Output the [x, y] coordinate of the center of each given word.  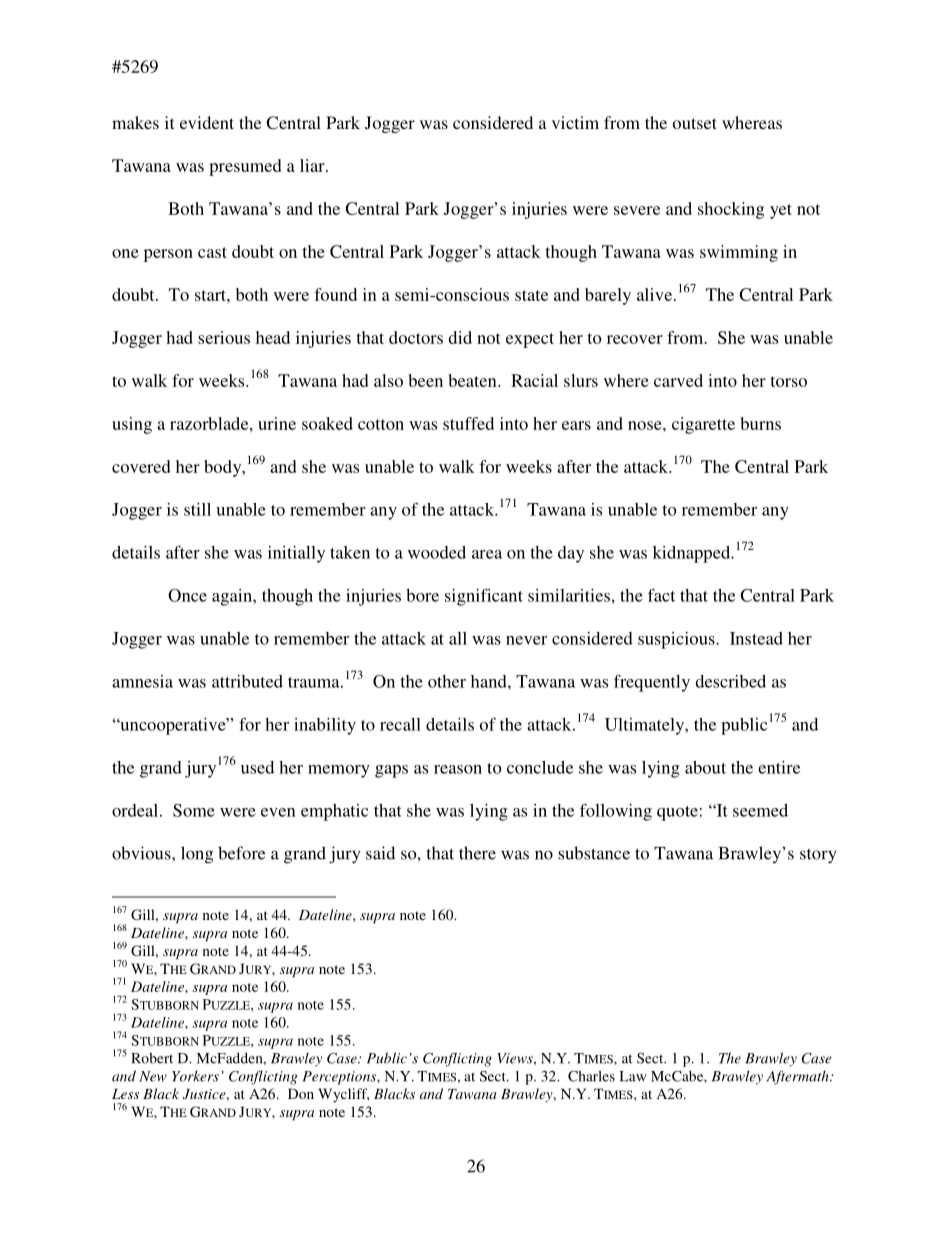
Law [633, 1076]
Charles [591, 1076]
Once [187, 595]
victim [575, 122]
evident [207, 122]
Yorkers [195, 1076]
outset [695, 123]
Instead [756, 638]
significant [484, 597]
